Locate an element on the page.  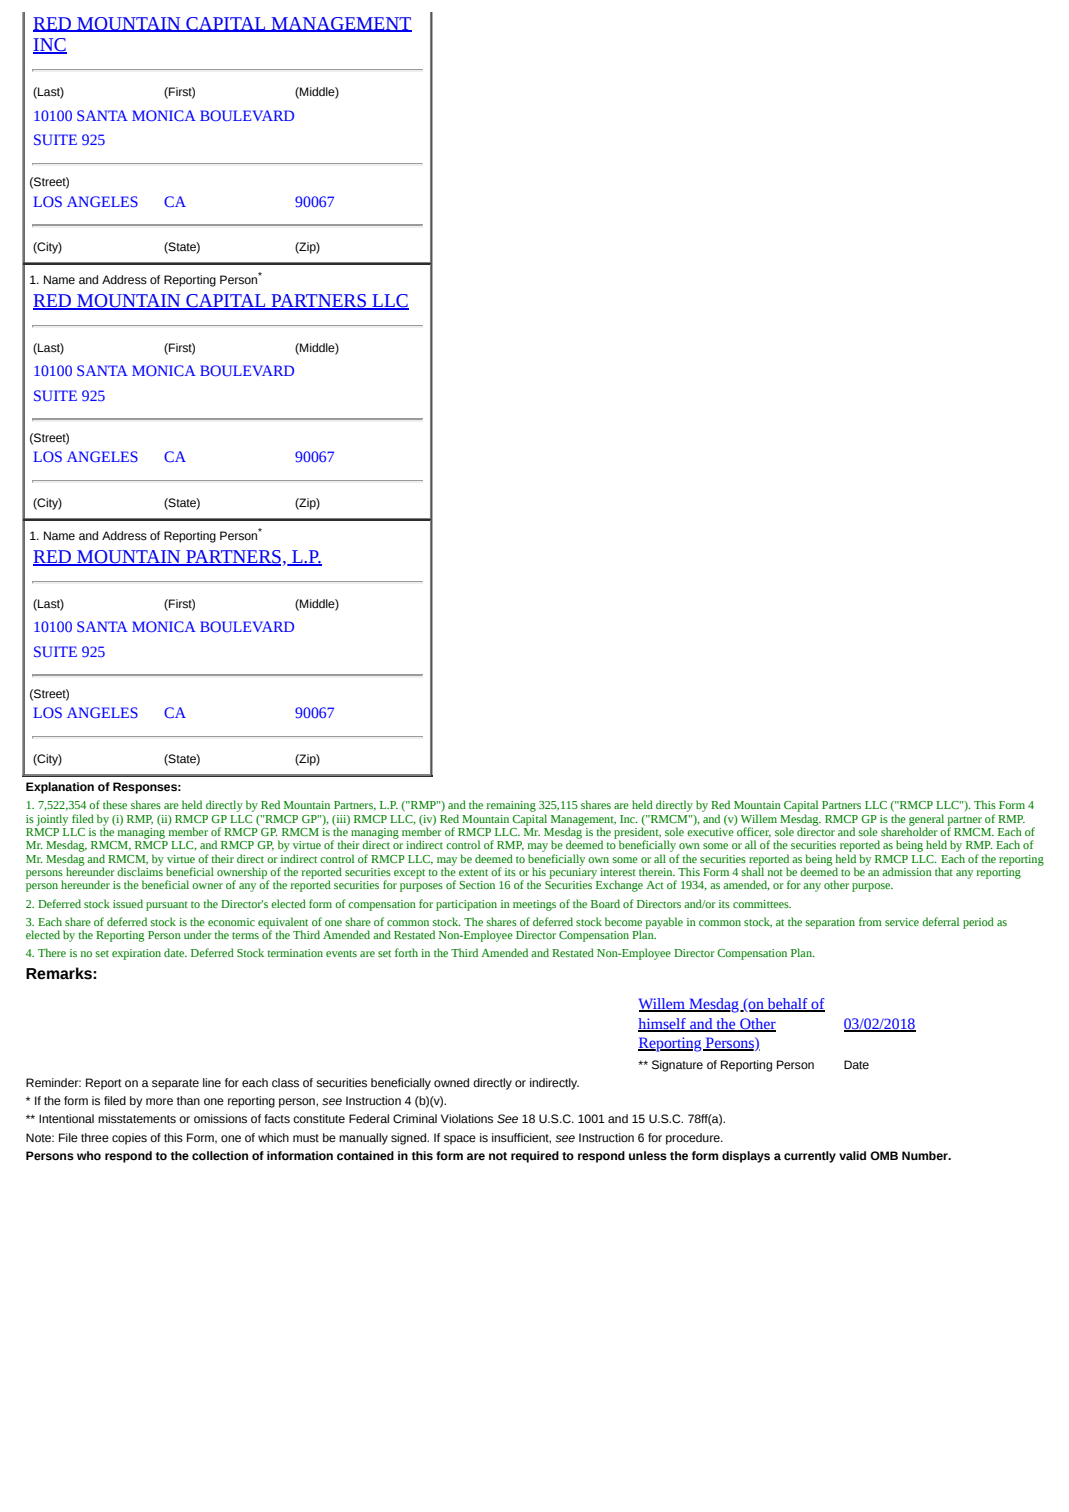
behalf is located at coordinates (788, 1005).
